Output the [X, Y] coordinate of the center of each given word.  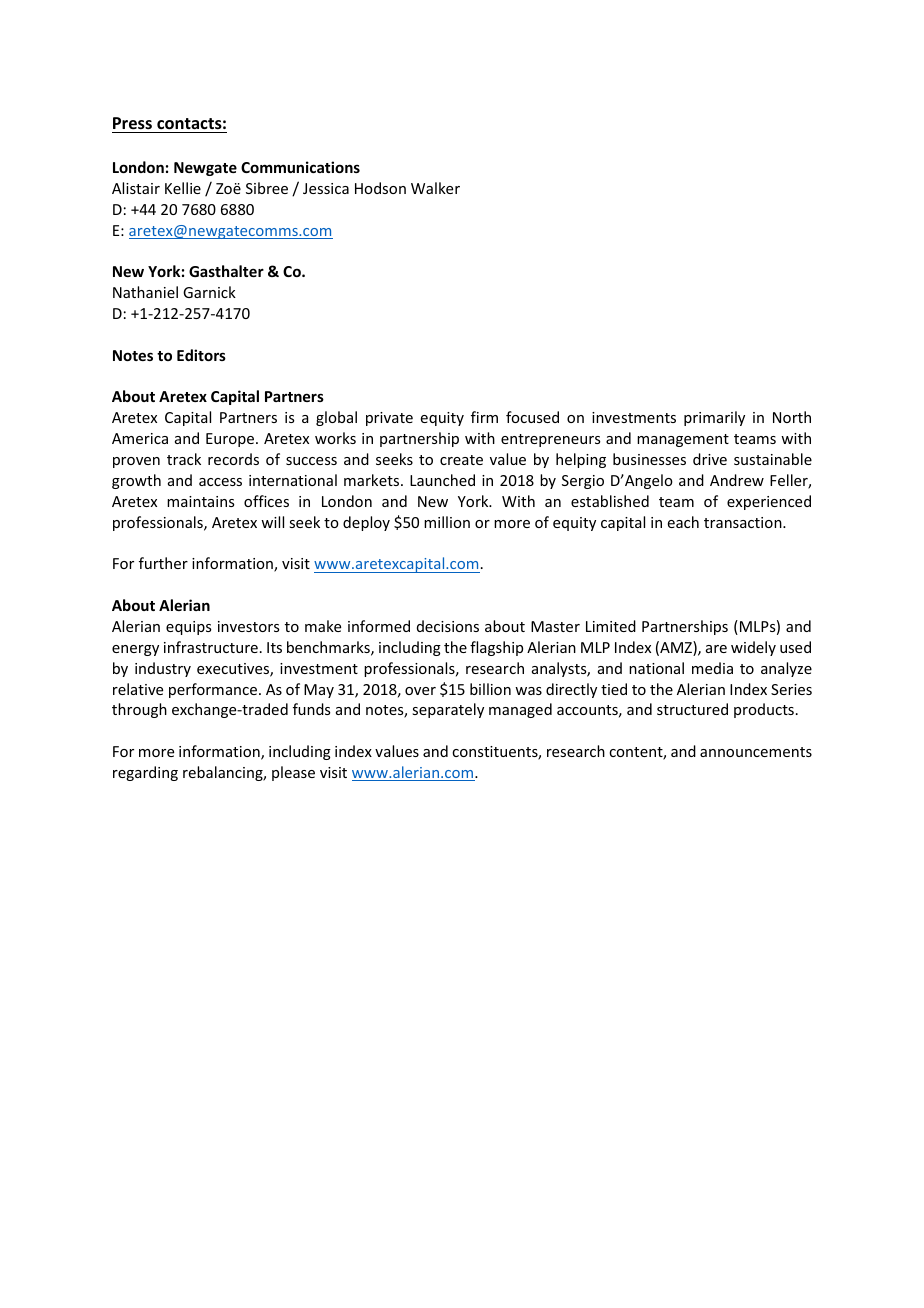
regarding [145, 773]
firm [484, 417]
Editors [201, 355]
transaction [744, 522]
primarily [714, 418]
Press [132, 123]
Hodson [380, 188]
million [447, 522]
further [163, 563]
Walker [435, 188]
